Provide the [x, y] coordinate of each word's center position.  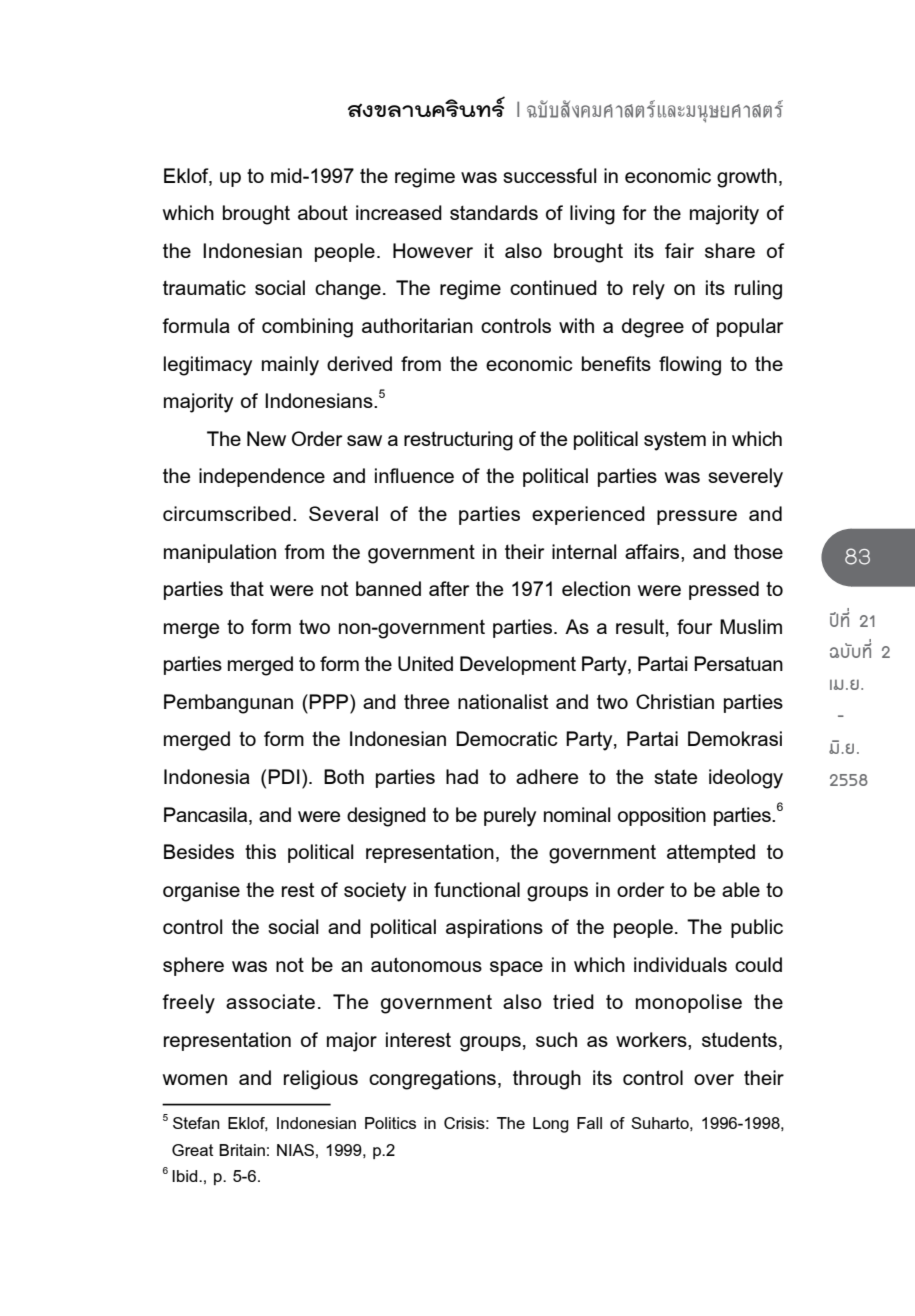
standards [494, 212]
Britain [242, 1150]
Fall [589, 1123]
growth [747, 178]
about [323, 212]
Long [551, 1125]
